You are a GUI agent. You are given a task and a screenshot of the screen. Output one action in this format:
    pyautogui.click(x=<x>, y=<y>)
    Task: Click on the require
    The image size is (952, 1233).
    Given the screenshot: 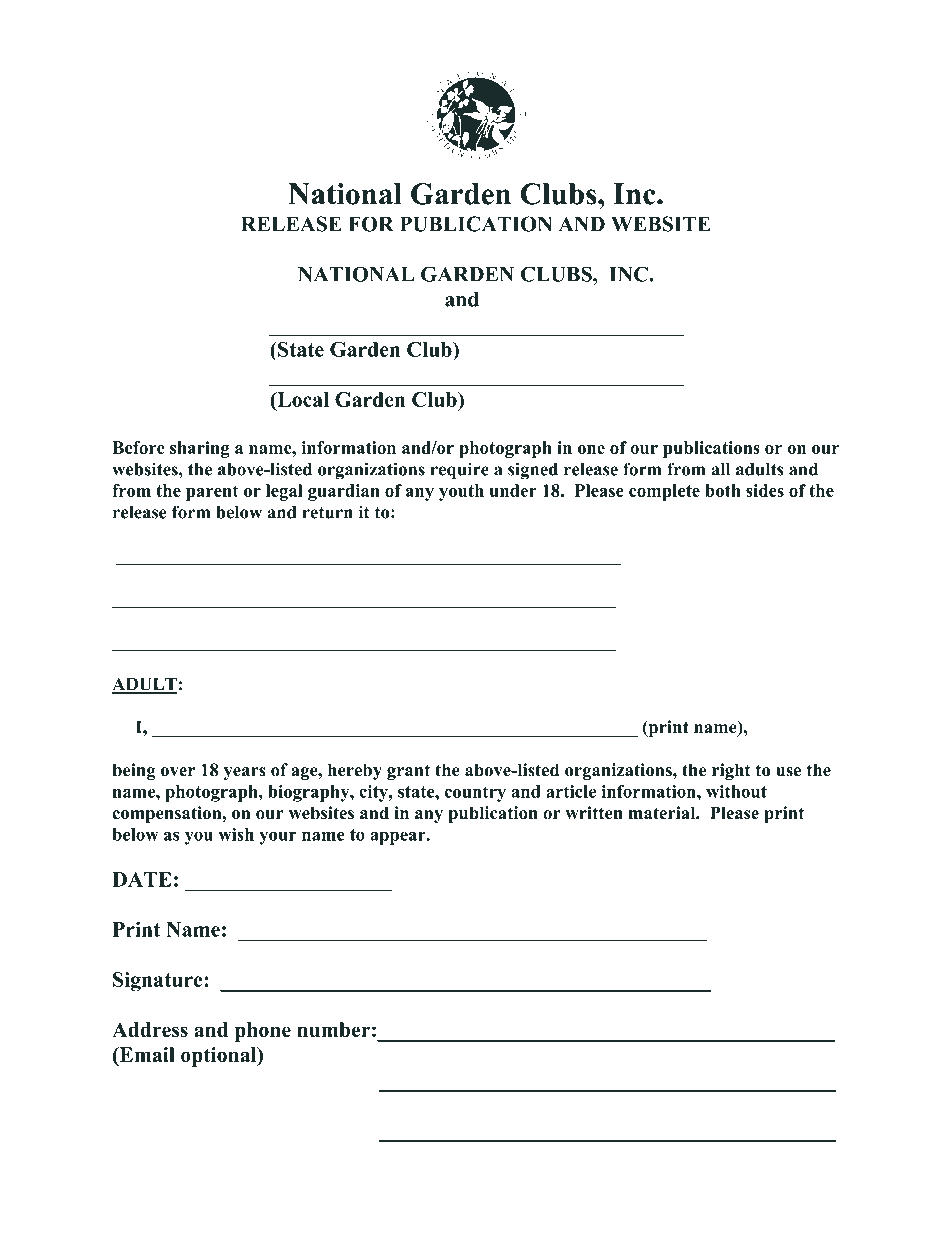 What is the action you would take?
    pyautogui.click(x=460, y=471)
